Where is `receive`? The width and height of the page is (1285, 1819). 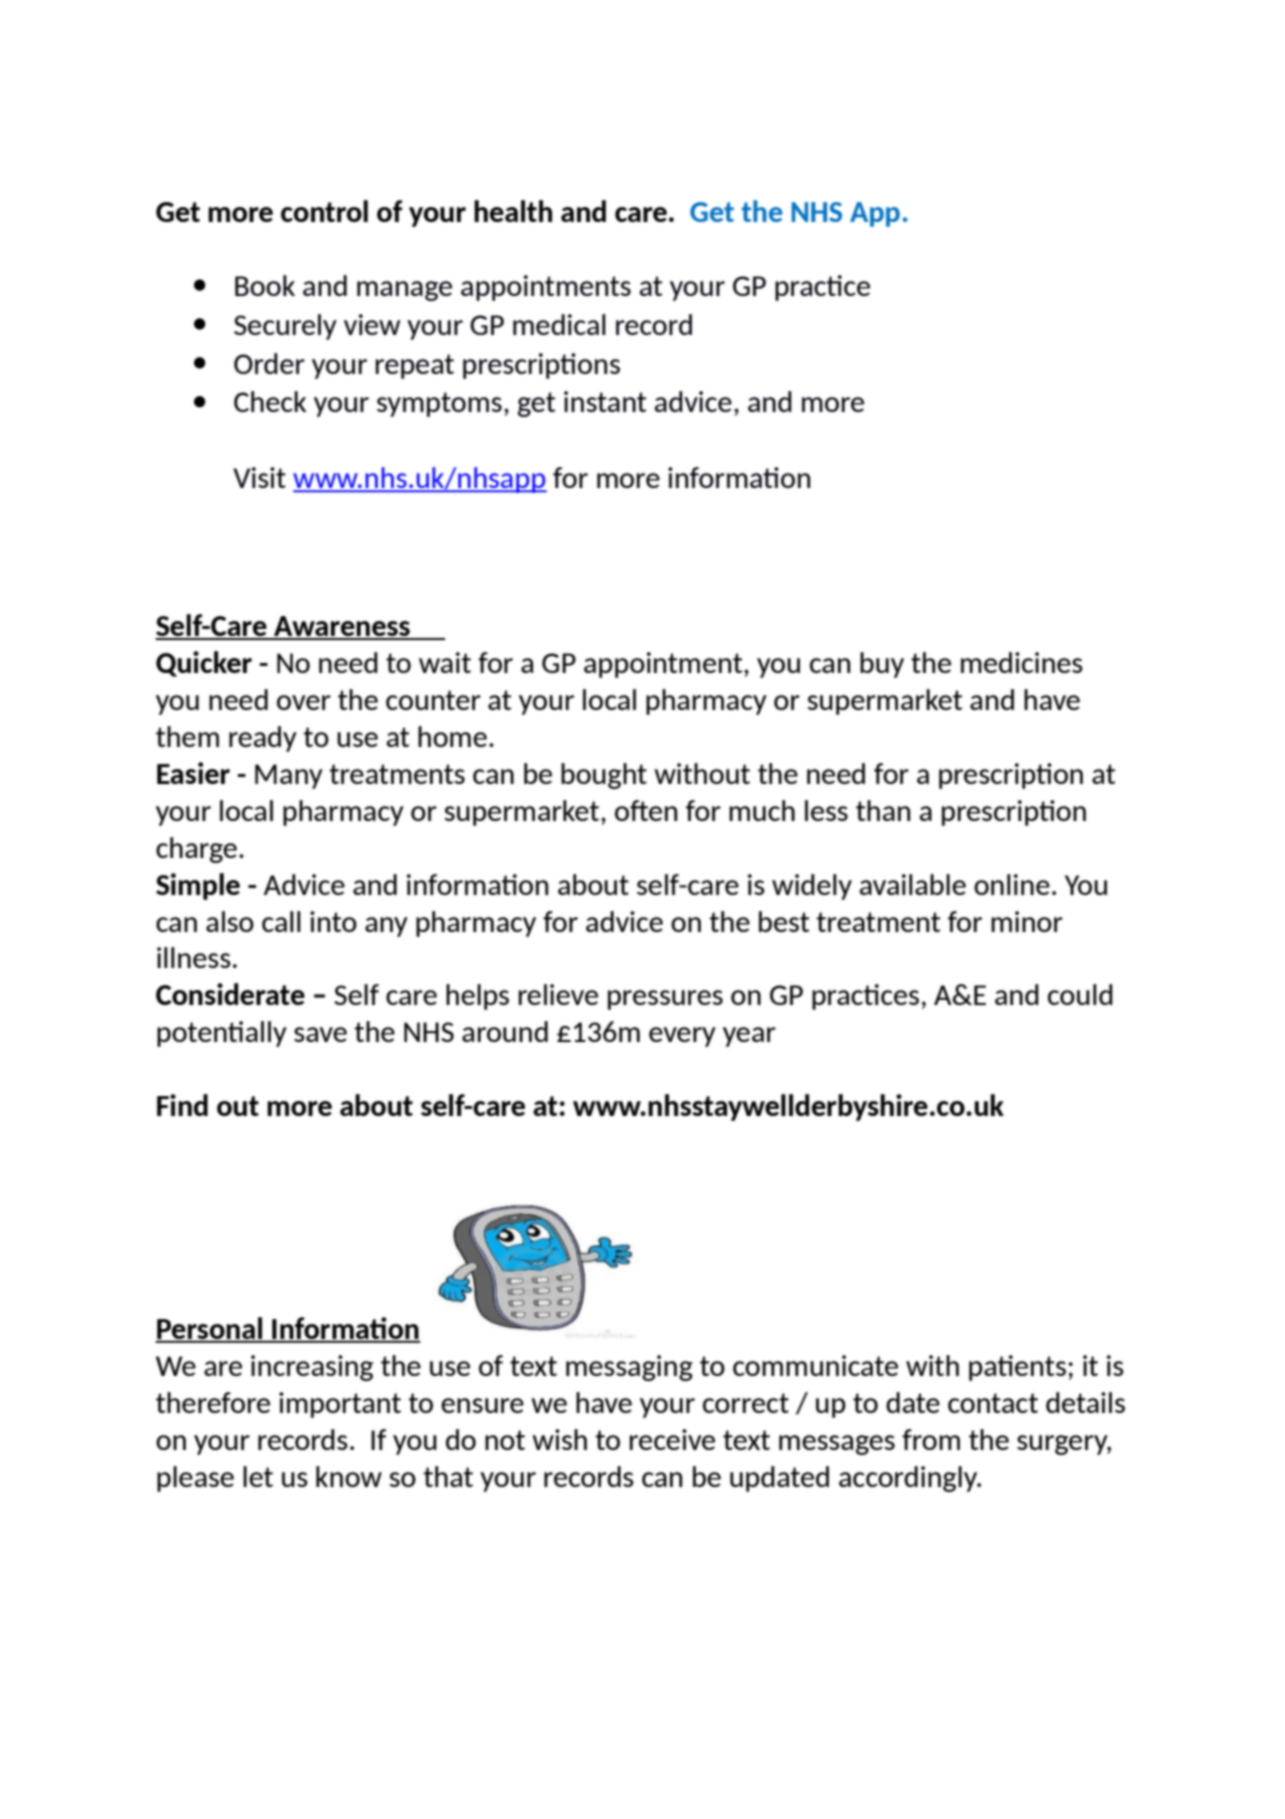
receive is located at coordinates (672, 1439).
